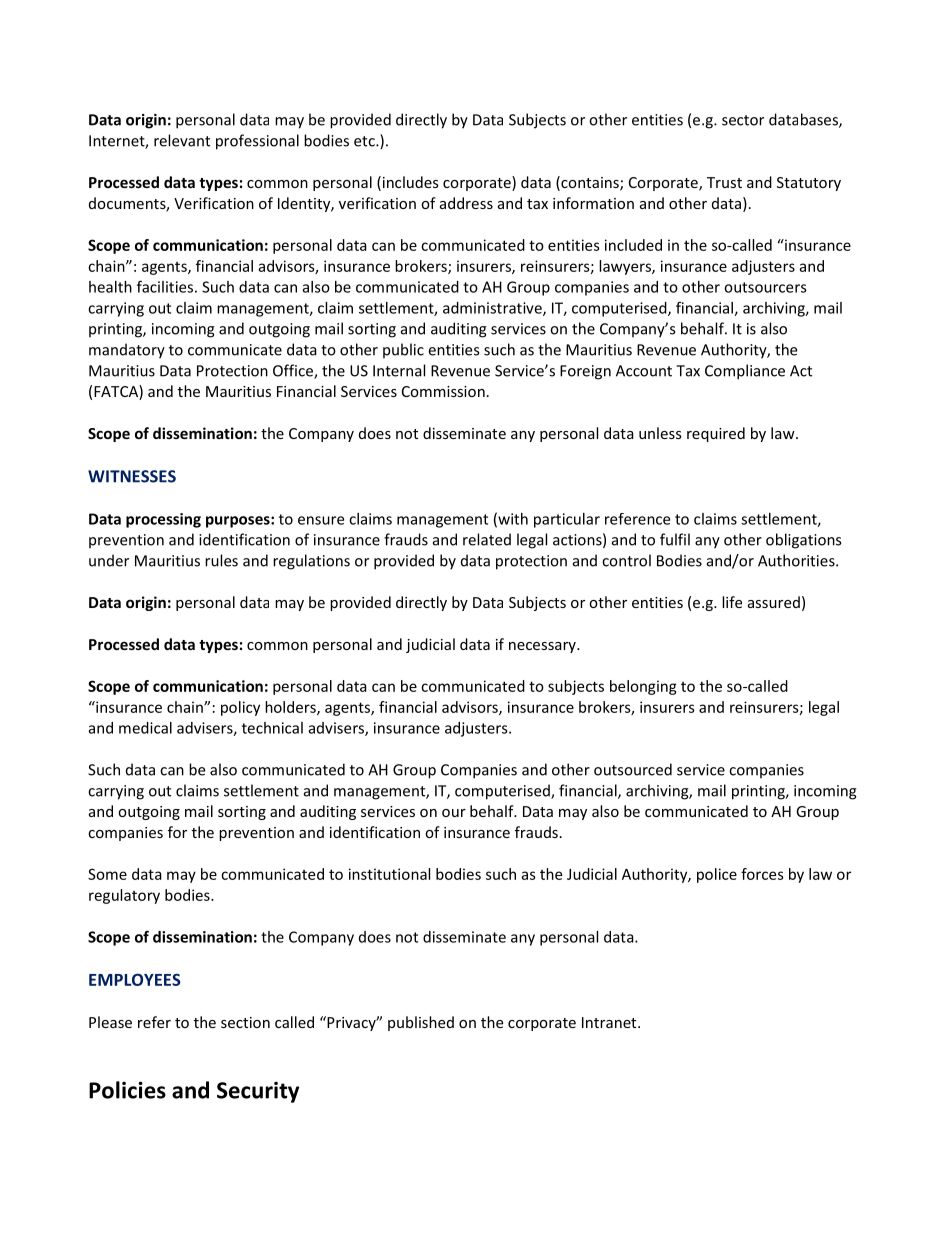 This image has width=952, height=1233. Describe the element at coordinates (466, 203) in the image. I see `address` at that location.
